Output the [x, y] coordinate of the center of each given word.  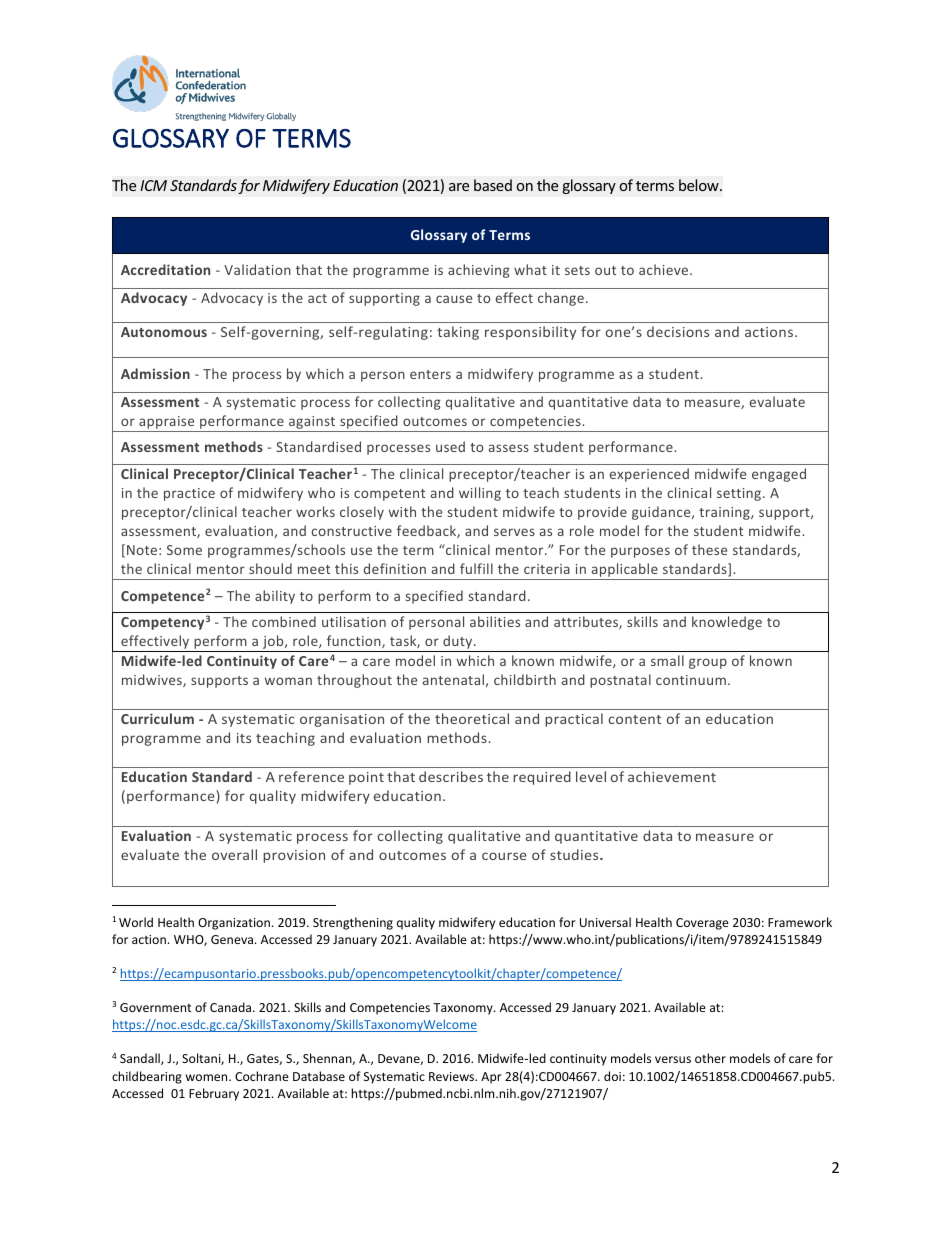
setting [740, 494]
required [542, 778]
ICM [153, 185]
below [700, 185]
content [634, 719]
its [244, 738]
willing [480, 494]
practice [189, 494]
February [214, 1094]
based [493, 185]
